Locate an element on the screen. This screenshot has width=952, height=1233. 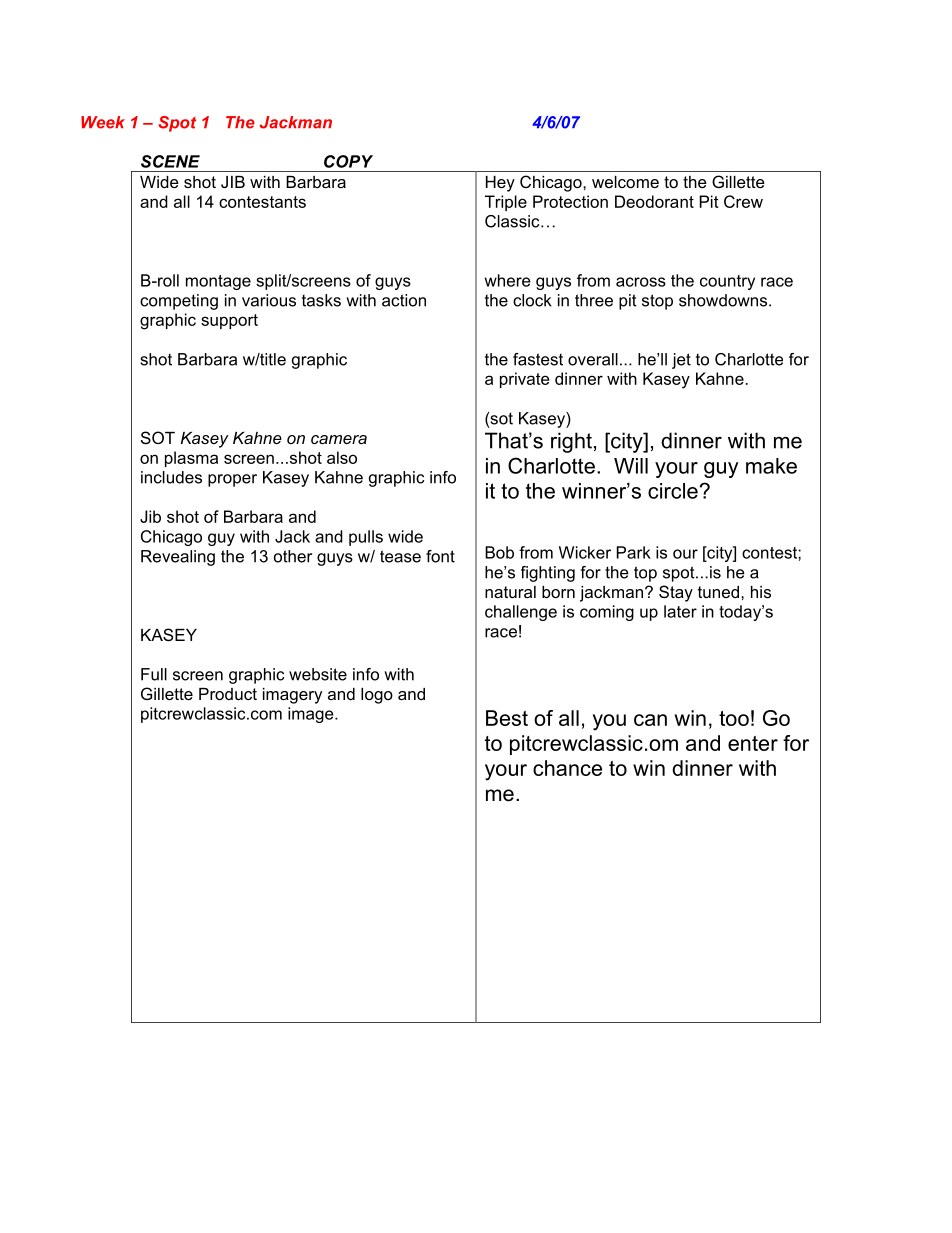
Product is located at coordinates (228, 694).
